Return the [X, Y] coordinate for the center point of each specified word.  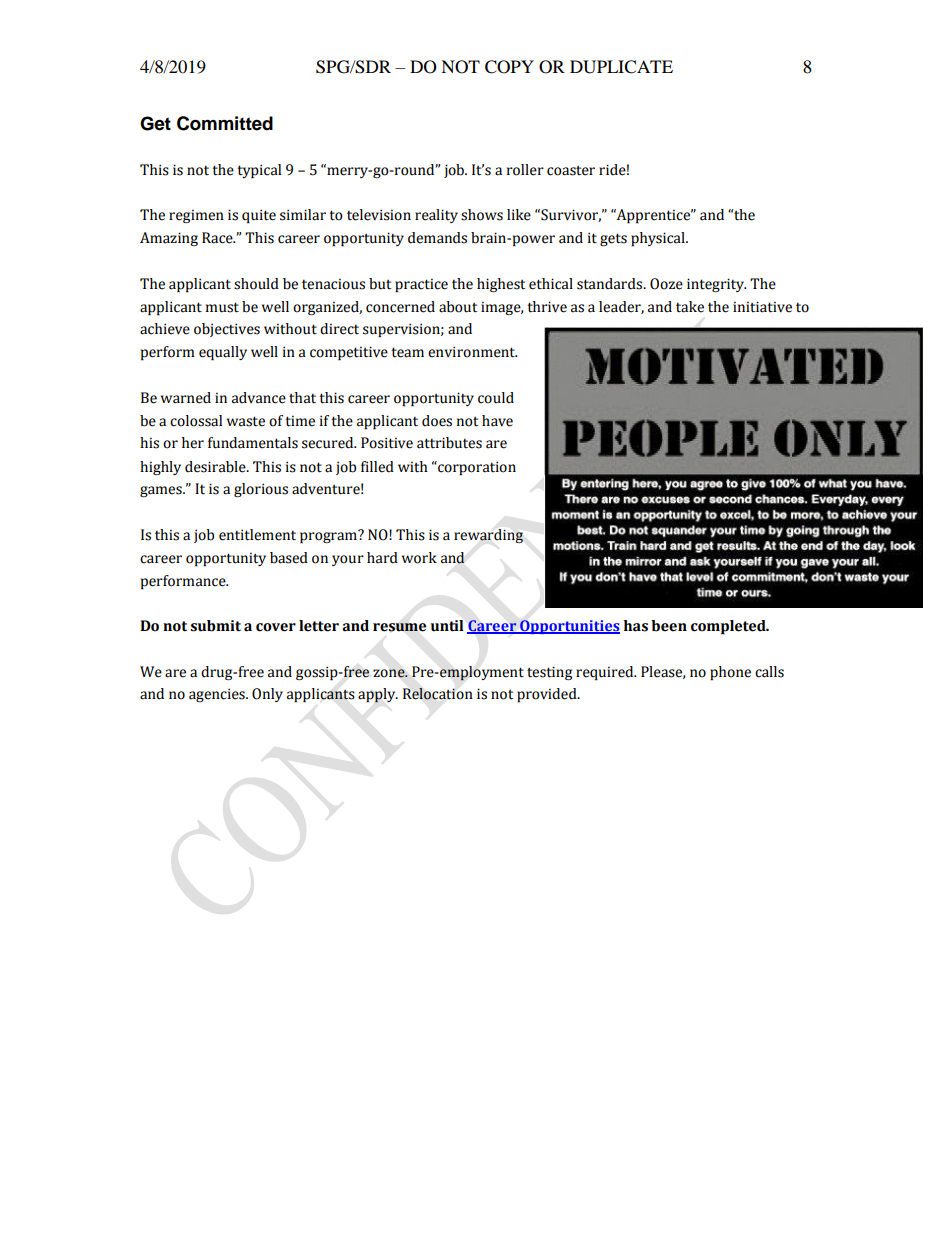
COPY [509, 67]
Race [218, 238]
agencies [218, 695]
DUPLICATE [621, 67]
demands [437, 238]
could [496, 398]
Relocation [438, 694]
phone [730, 673]
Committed [225, 123]
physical [659, 239]
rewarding [488, 536]
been [669, 626]
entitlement [257, 535]
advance [259, 398]
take [690, 307]
